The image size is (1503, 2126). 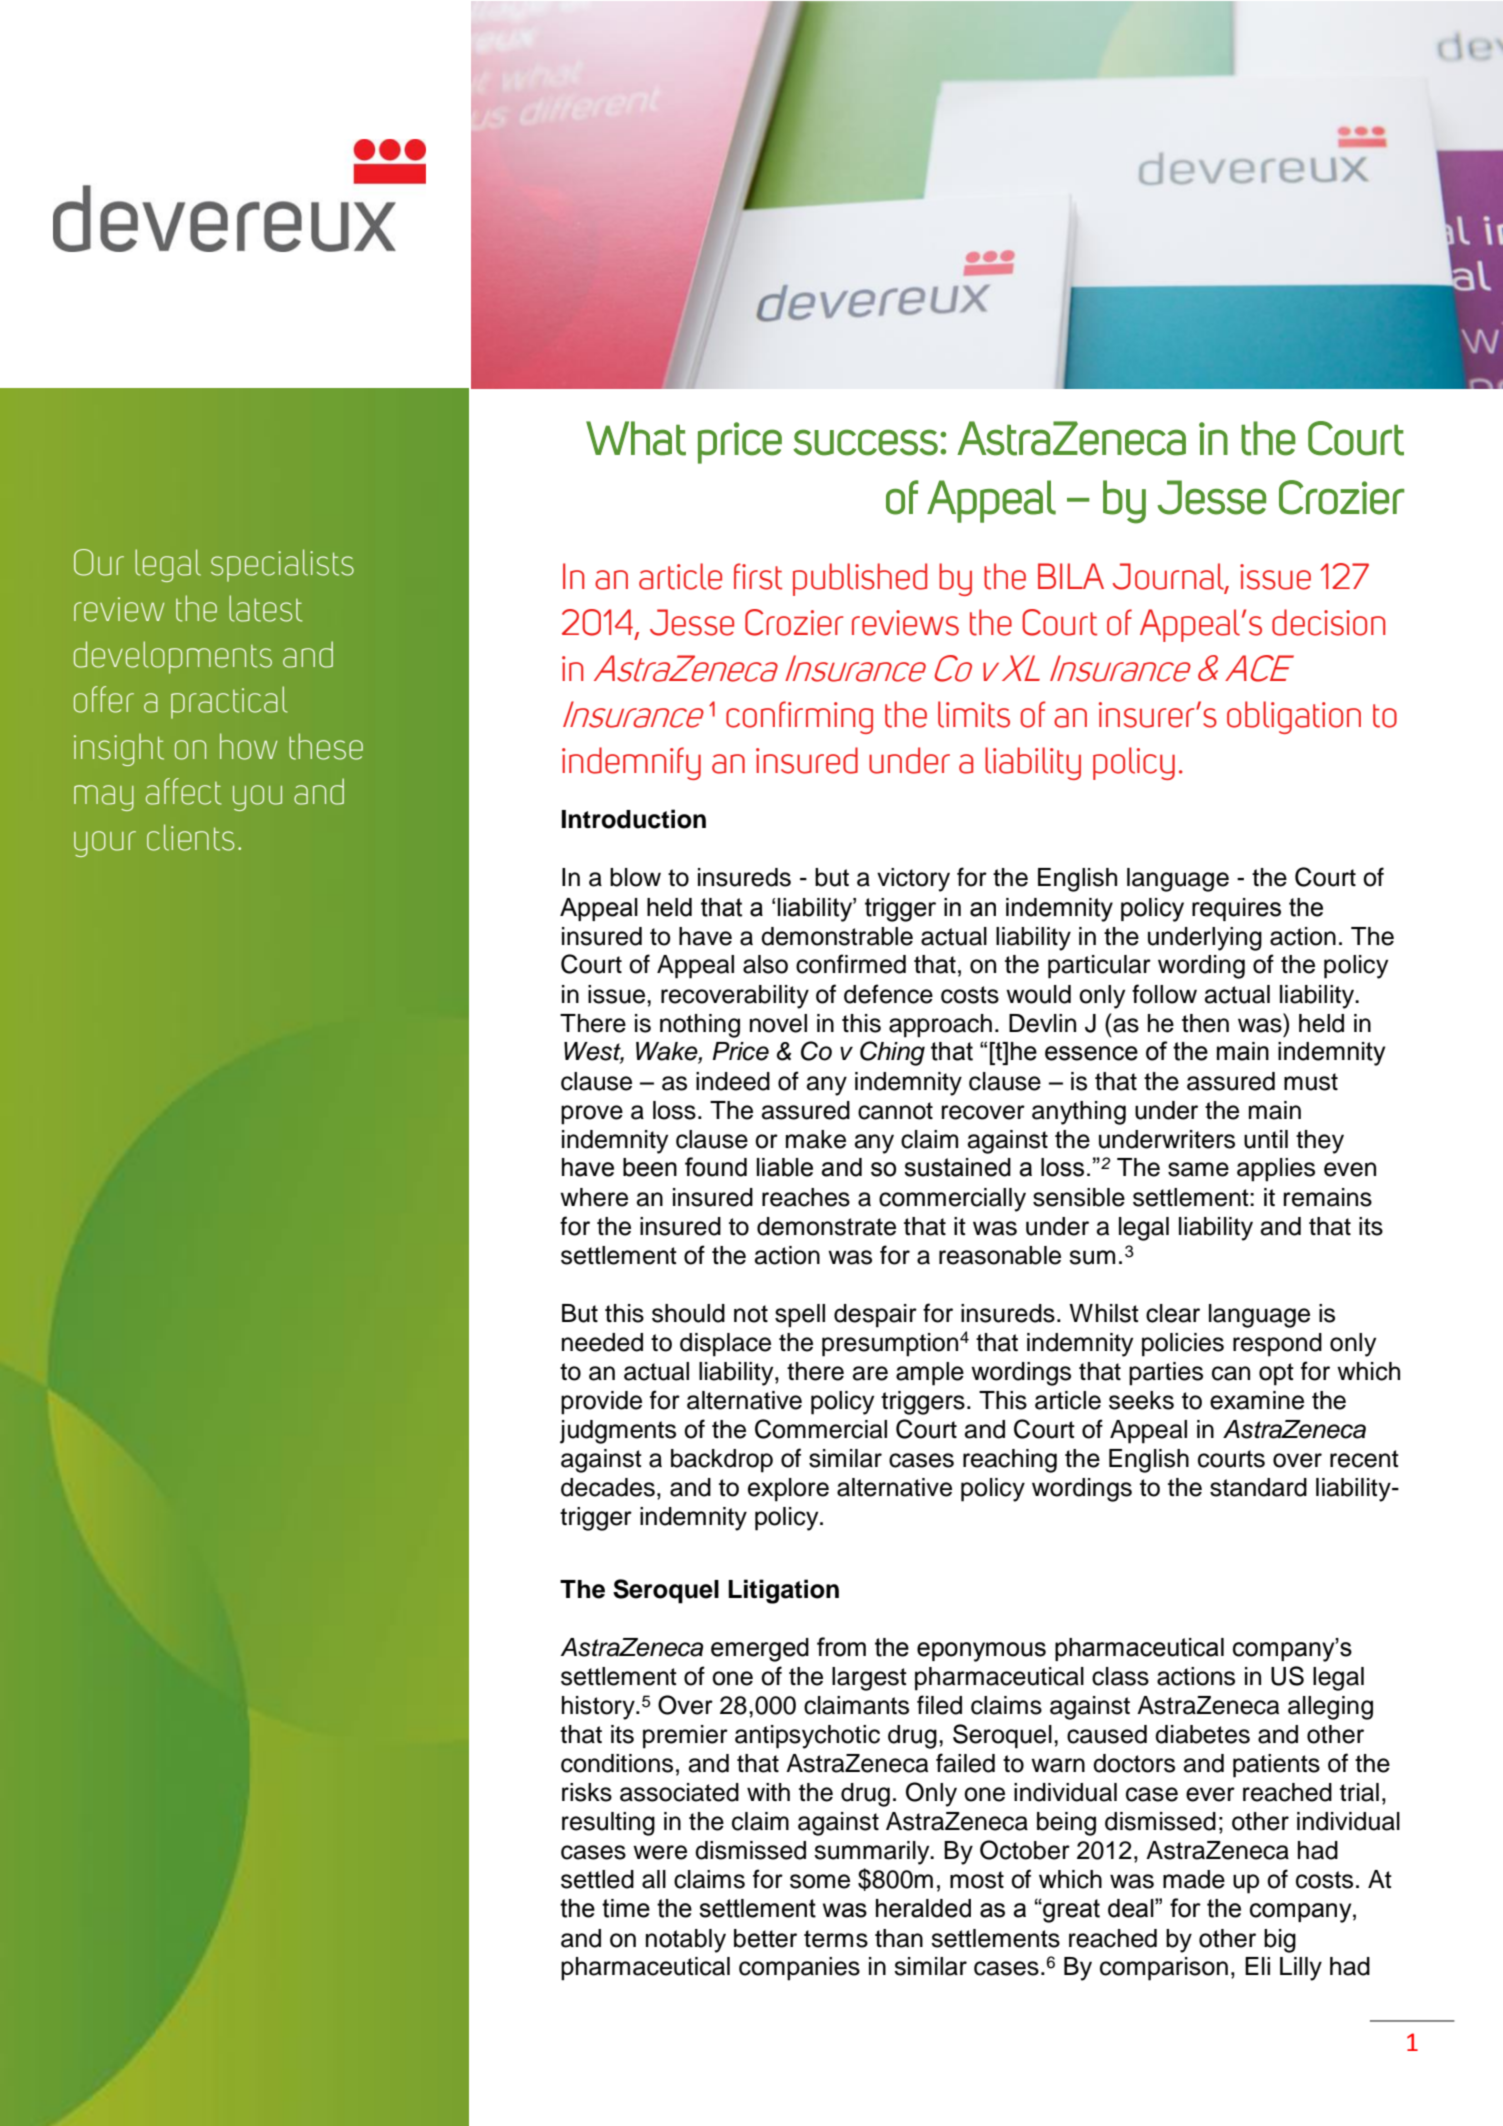 What do you see at coordinates (1280, 1941) in the page?
I see `big` at bounding box center [1280, 1941].
